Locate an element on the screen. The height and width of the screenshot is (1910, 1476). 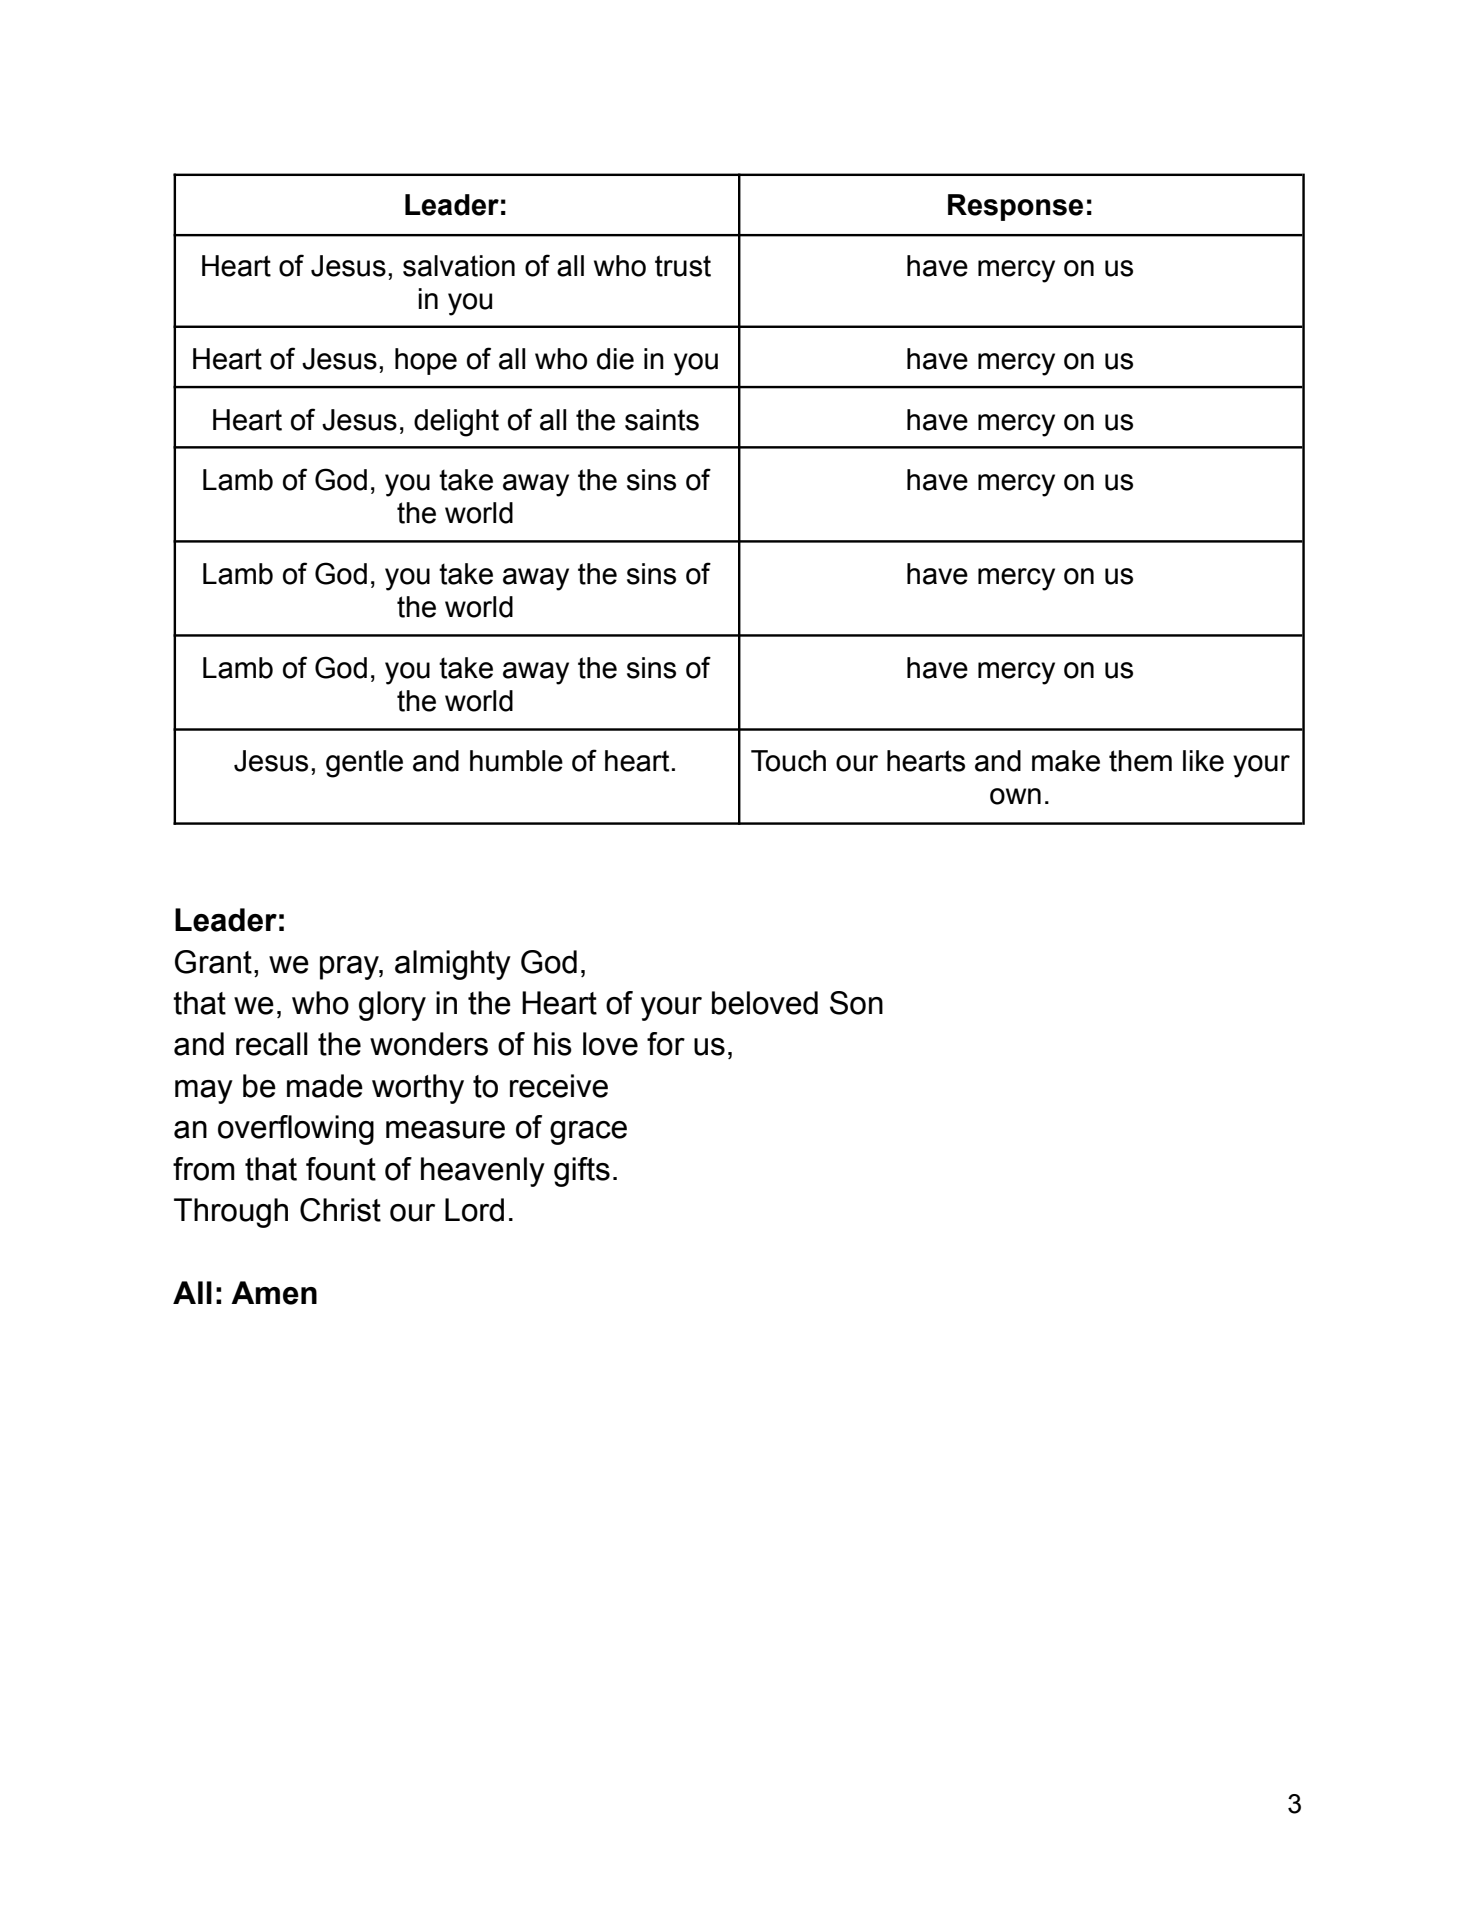
Touch is located at coordinates (788, 761).
